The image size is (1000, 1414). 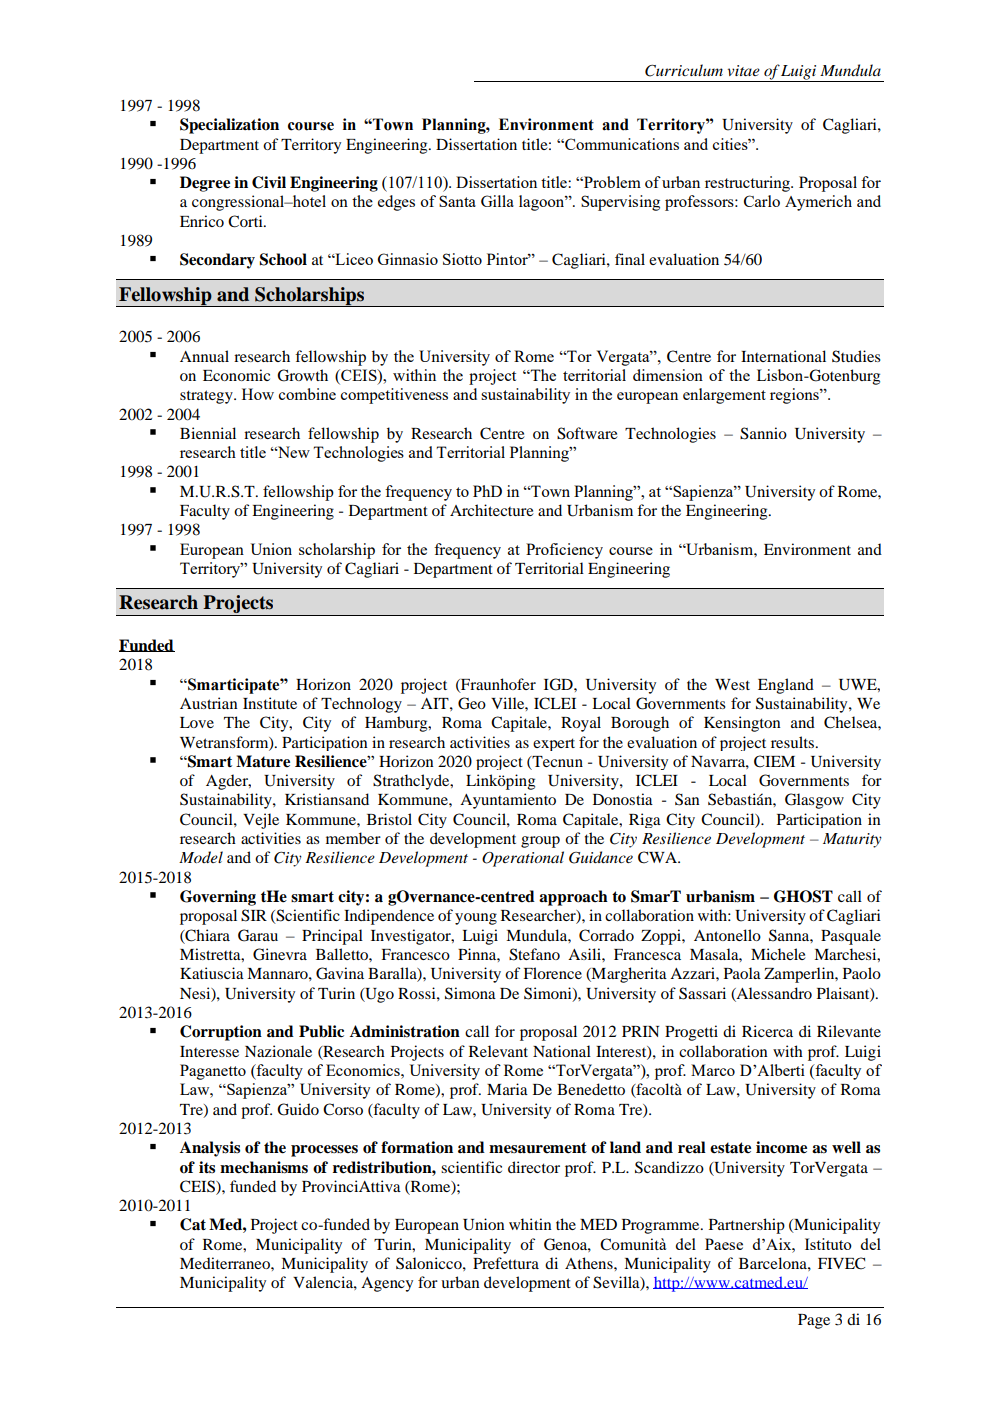 I want to click on Agency, so click(x=387, y=1284).
